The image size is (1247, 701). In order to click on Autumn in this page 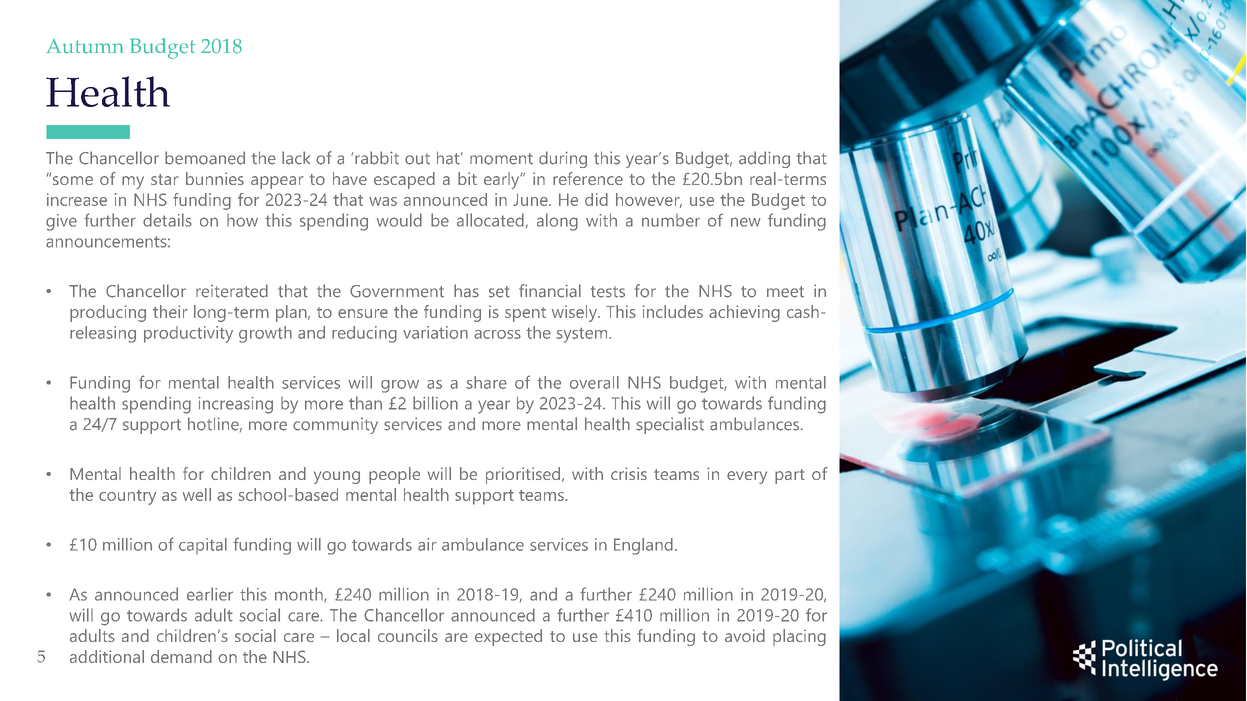, I will do `click(85, 46)`.
